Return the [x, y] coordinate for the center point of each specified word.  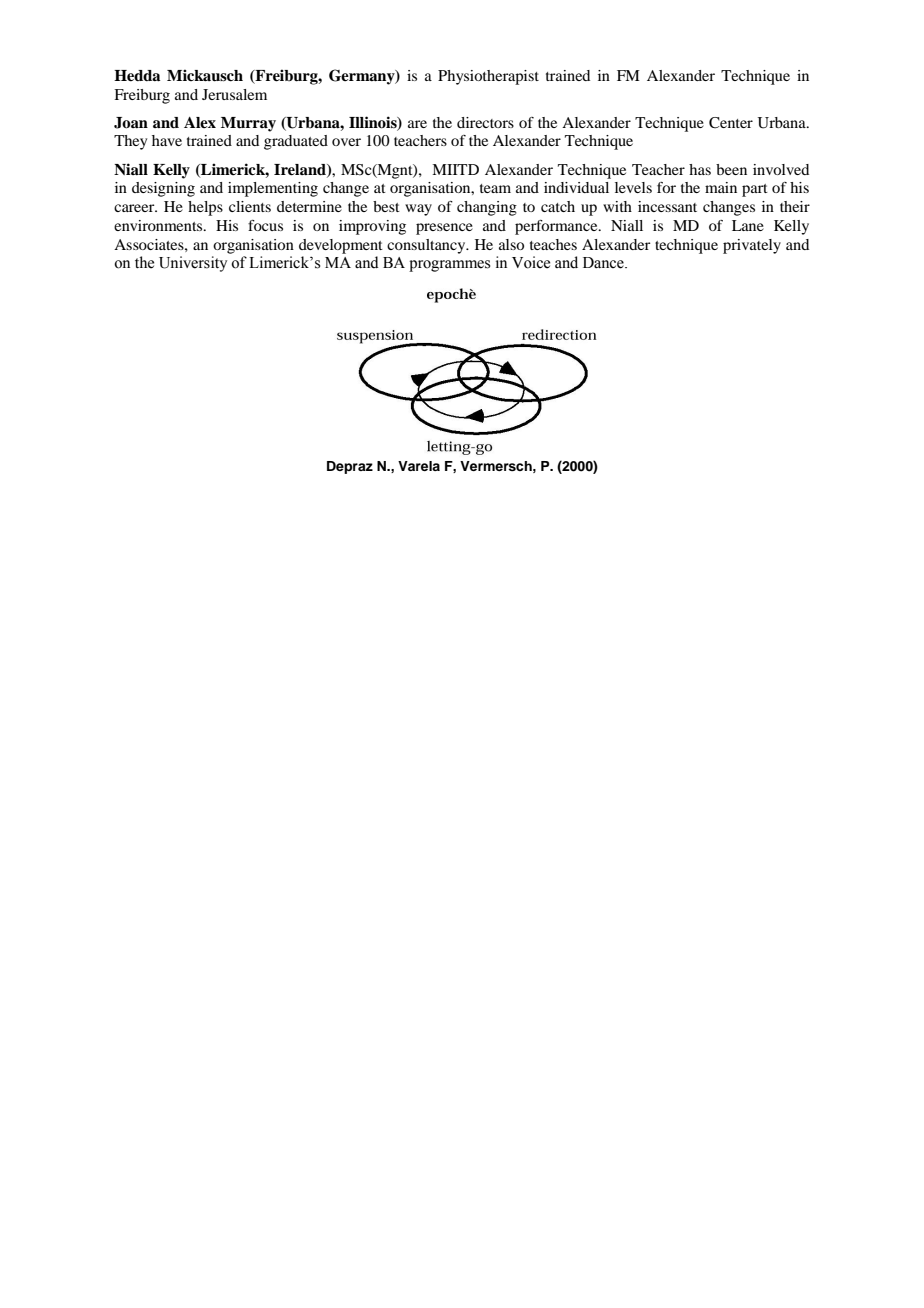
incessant [667, 206]
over [346, 142]
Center [731, 123]
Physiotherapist [488, 77]
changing [487, 208]
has [700, 169]
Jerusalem [234, 94]
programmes [449, 266]
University [193, 264]
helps [205, 208]
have [167, 140]
